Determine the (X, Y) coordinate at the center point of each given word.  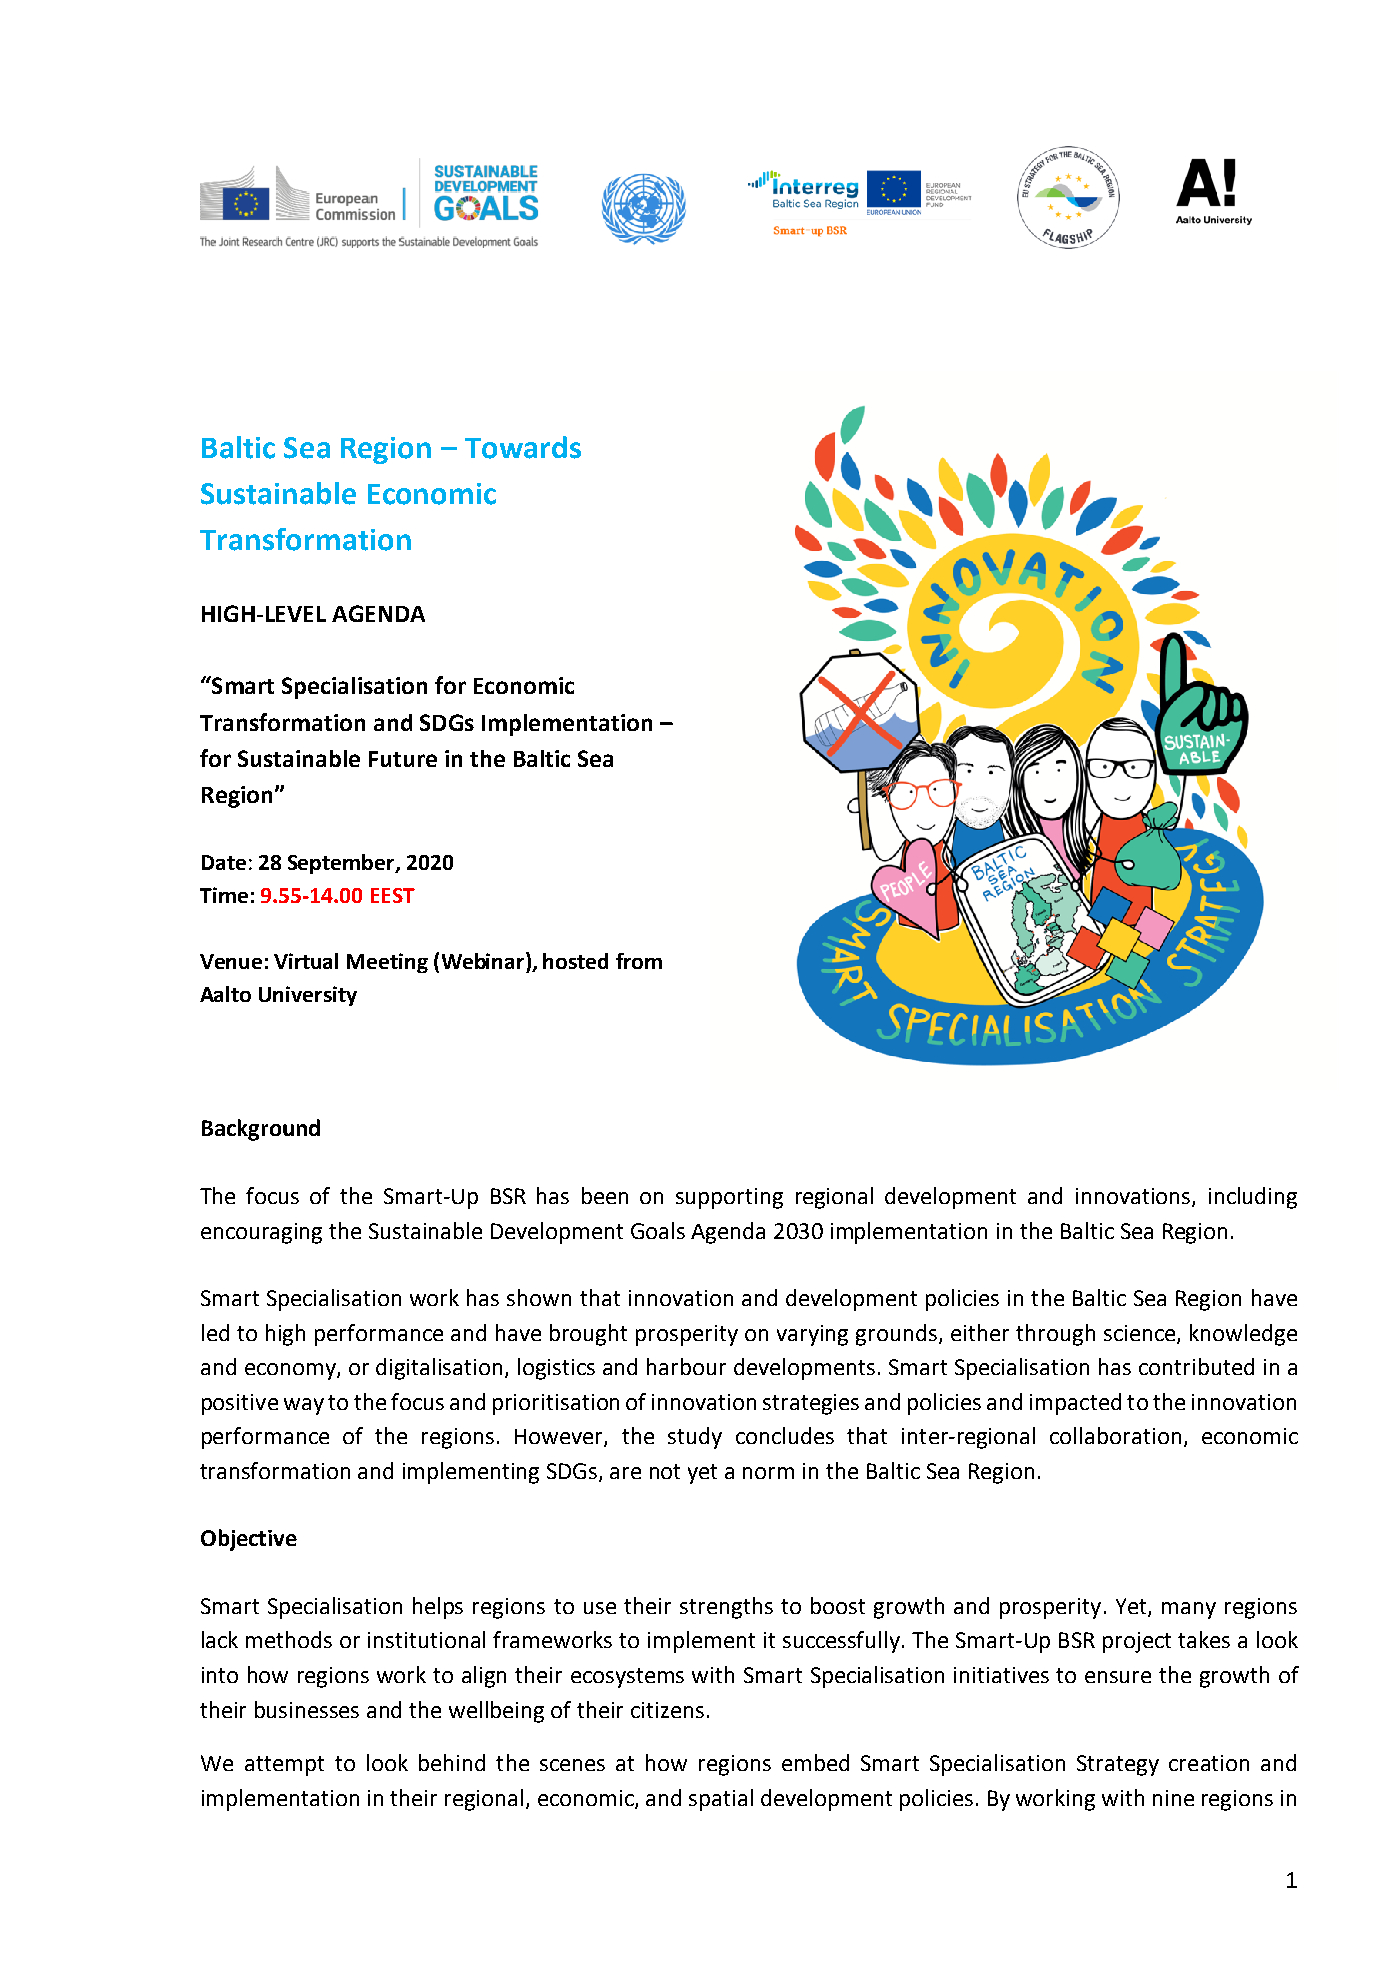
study (695, 1438)
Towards (523, 447)
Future (403, 759)
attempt (284, 1766)
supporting (729, 1198)
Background (261, 1130)
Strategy (1118, 1765)
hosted (575, 961)
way (304, 1406)
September (342, 864)
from (639, 961)
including (1253, 1198)
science (1141, 1334)
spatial (721, 1800)
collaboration (1115, 1435)
